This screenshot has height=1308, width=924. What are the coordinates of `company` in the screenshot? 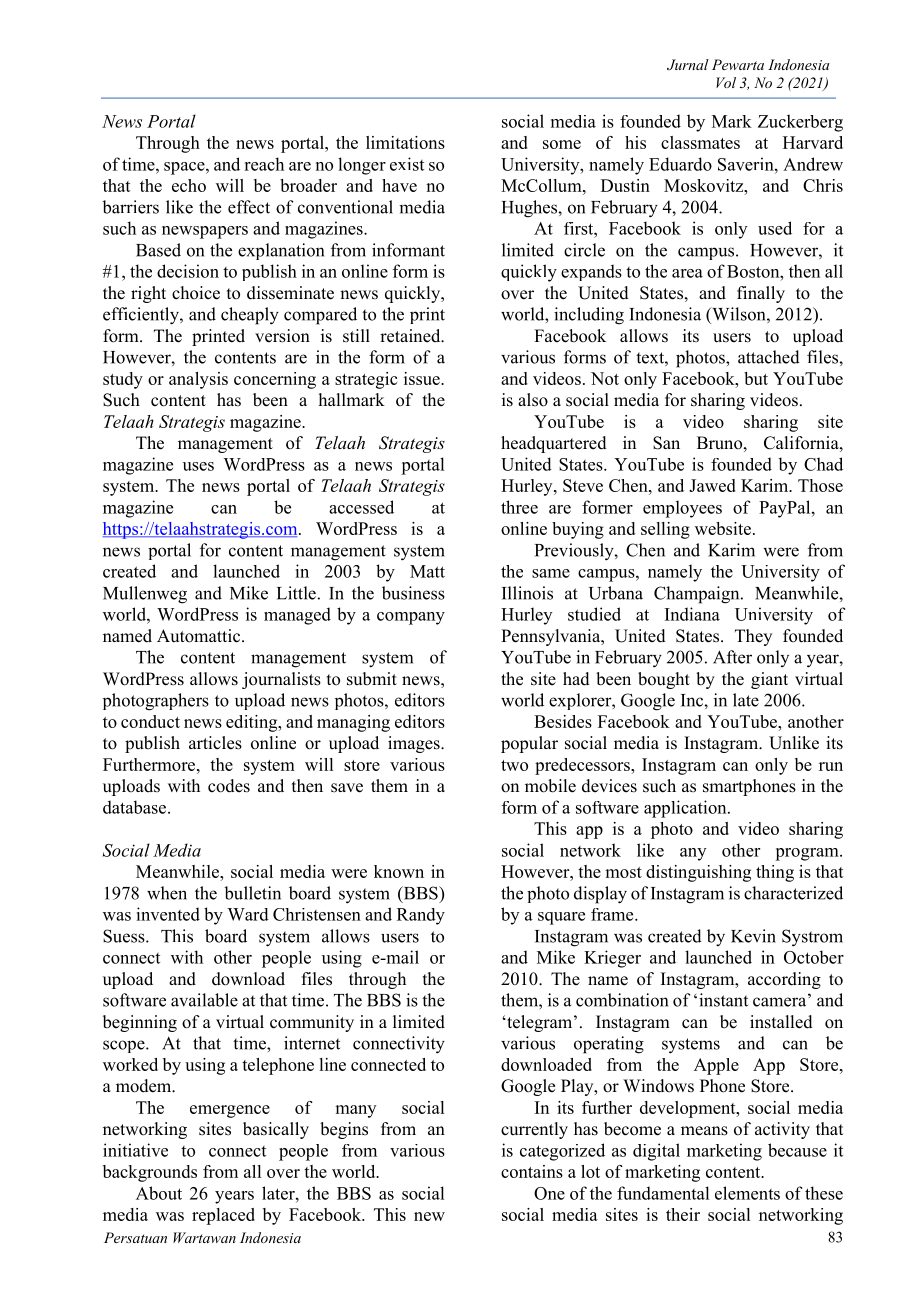 It's located at (411, 618).
